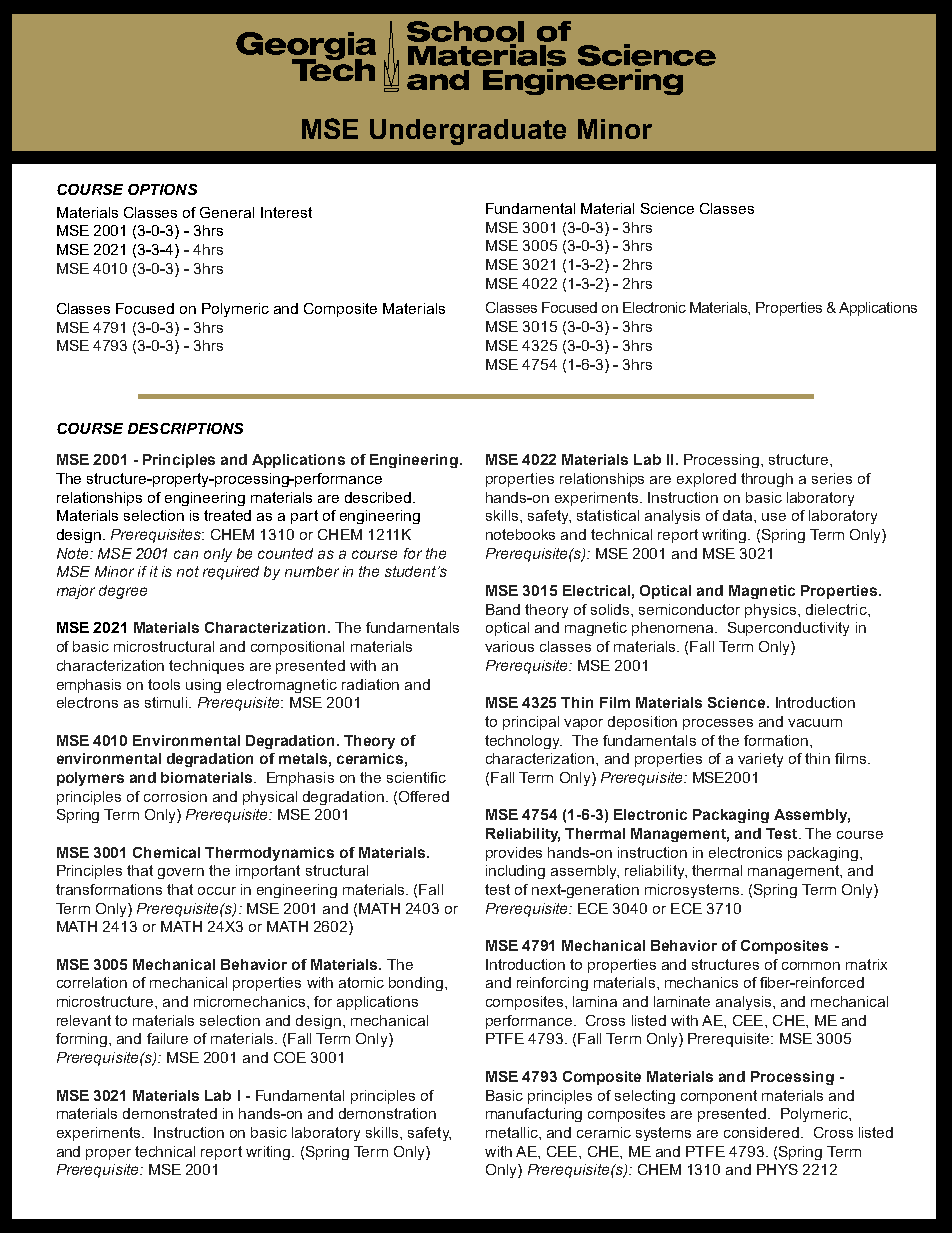  What do you see at coordinates (162, 189) in the screenshot?
I see `OPTIONS` at bounding box center [162, 189].
